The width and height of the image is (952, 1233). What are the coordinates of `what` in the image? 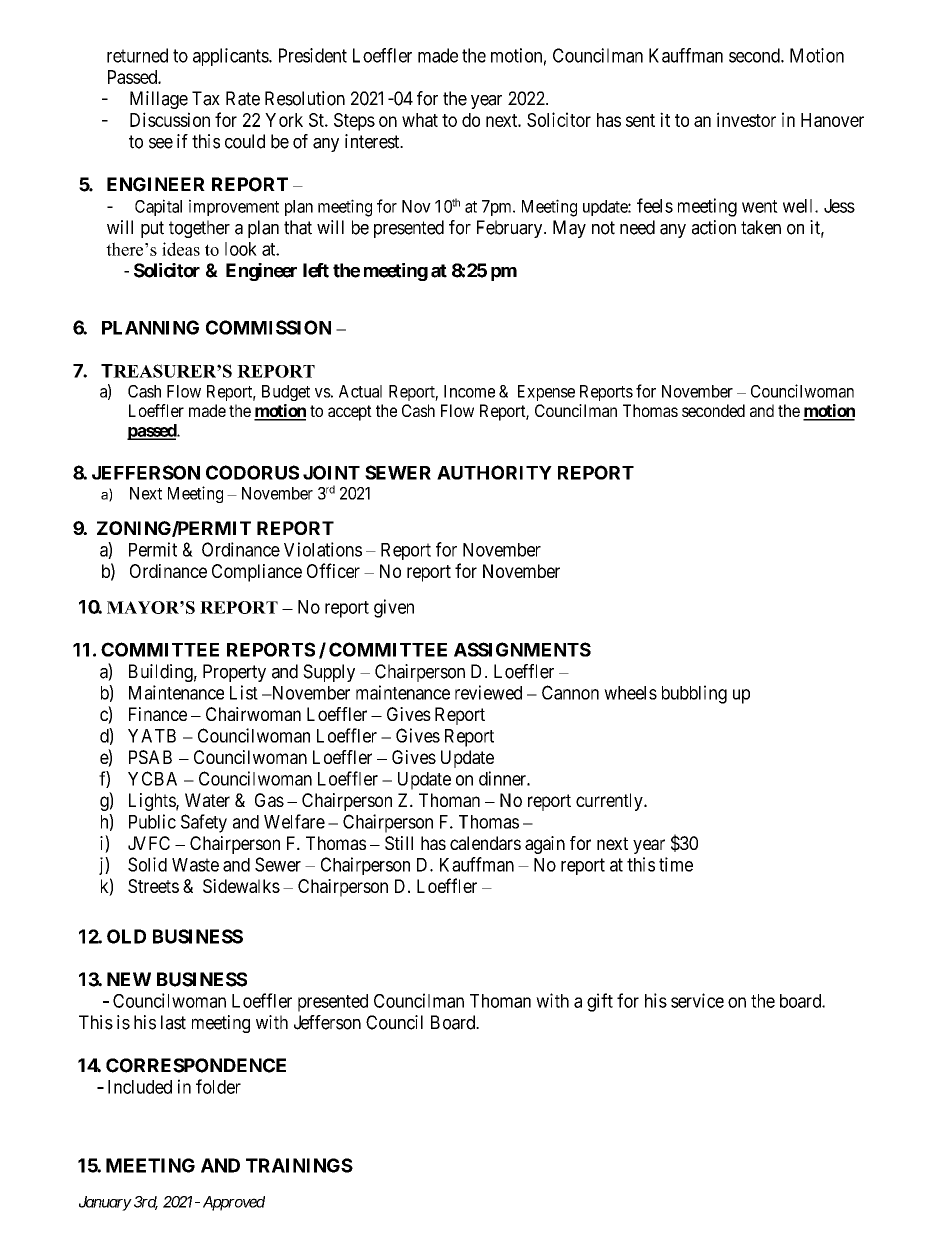 It's located at (420, 120).
